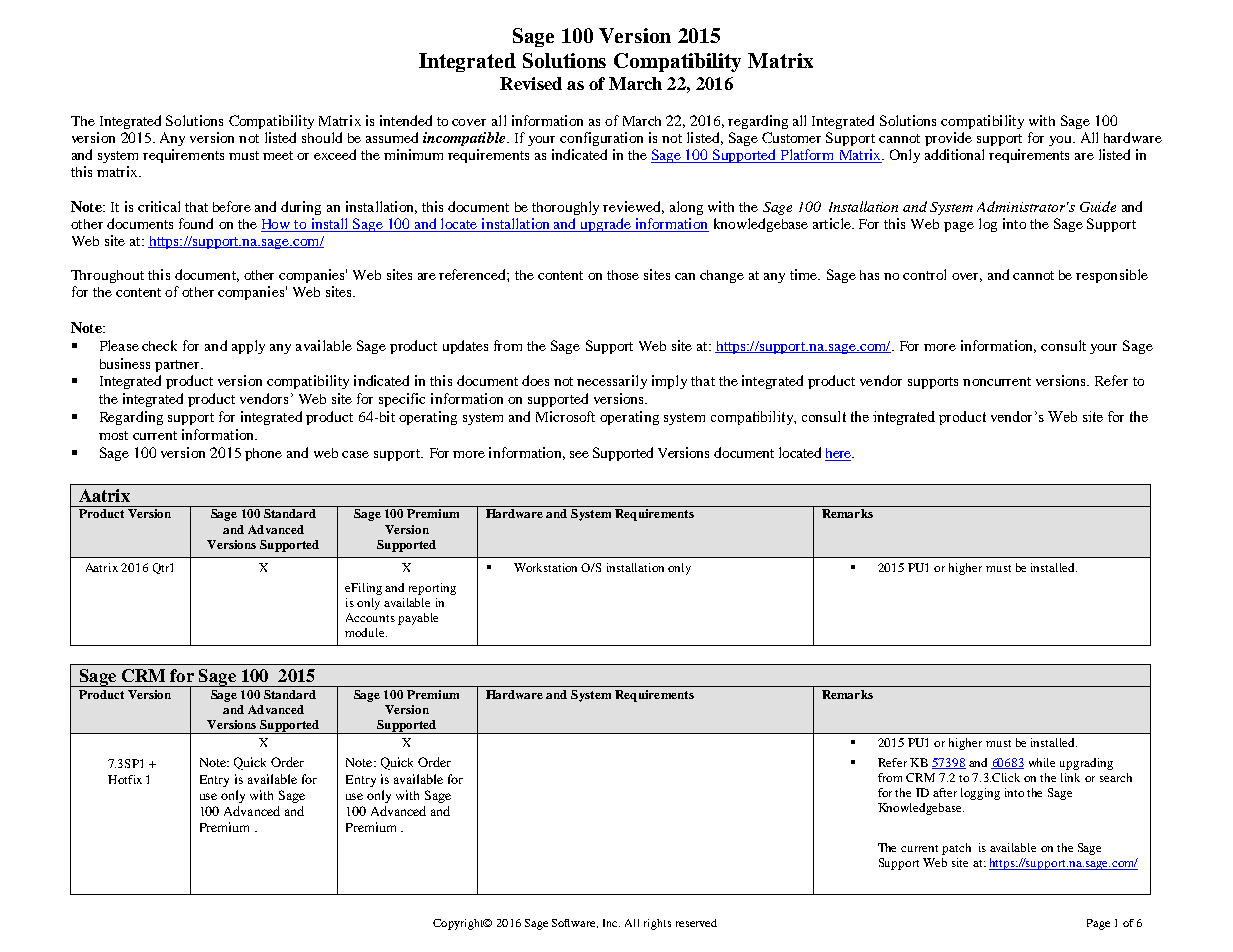 The image size is (1233, 952). I want to click on while, so click(1042, 762).
